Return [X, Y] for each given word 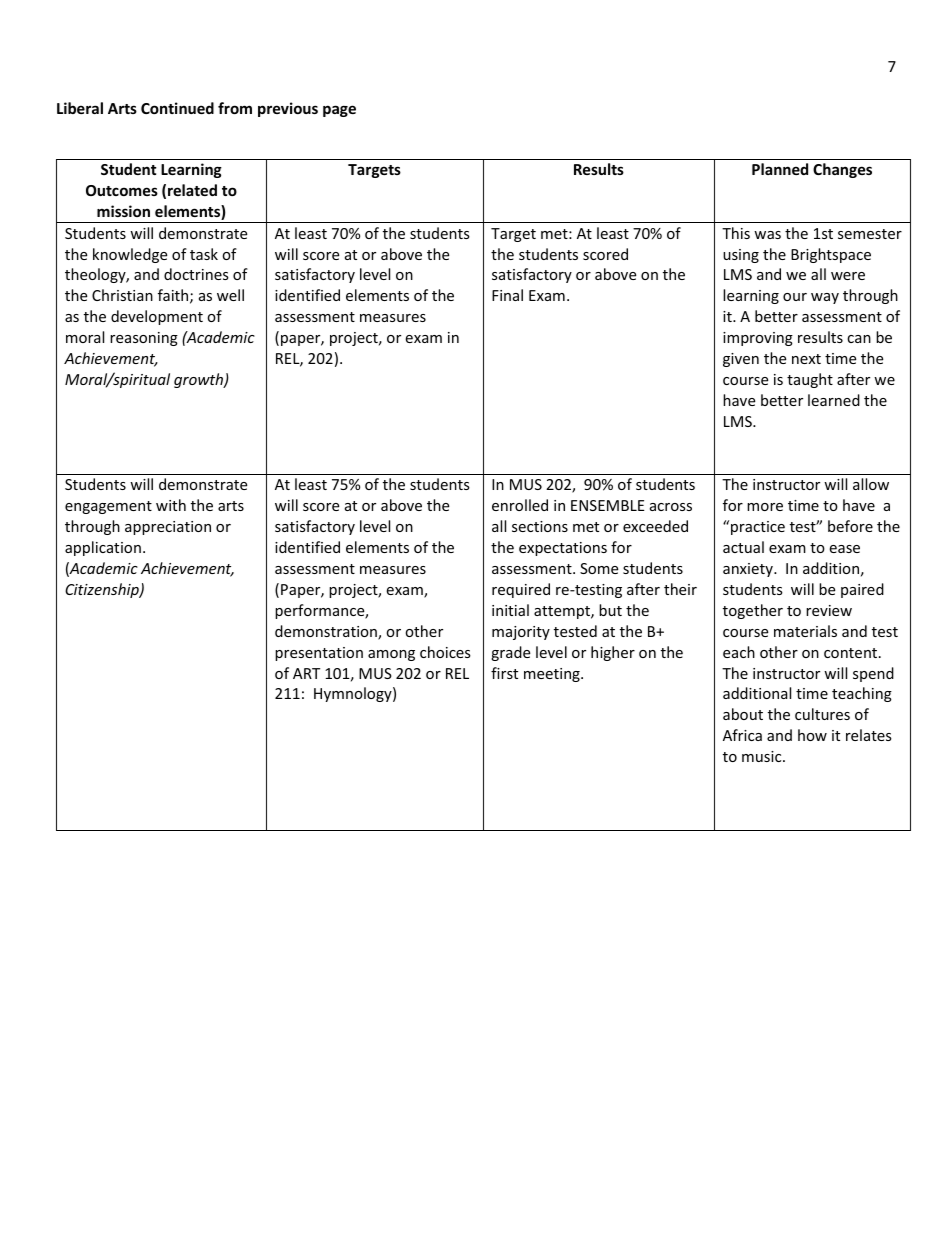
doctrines [196, 274]
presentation [319, 654]
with [171, 505]
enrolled [520, 505]
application [103, 548]
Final [507, 295]
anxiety [749, 570]
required [521, 590]
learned [834, 400]
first [504, 673]
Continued [177, 108]
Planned [780, 169]
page [339, 111]
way [825, 298]
